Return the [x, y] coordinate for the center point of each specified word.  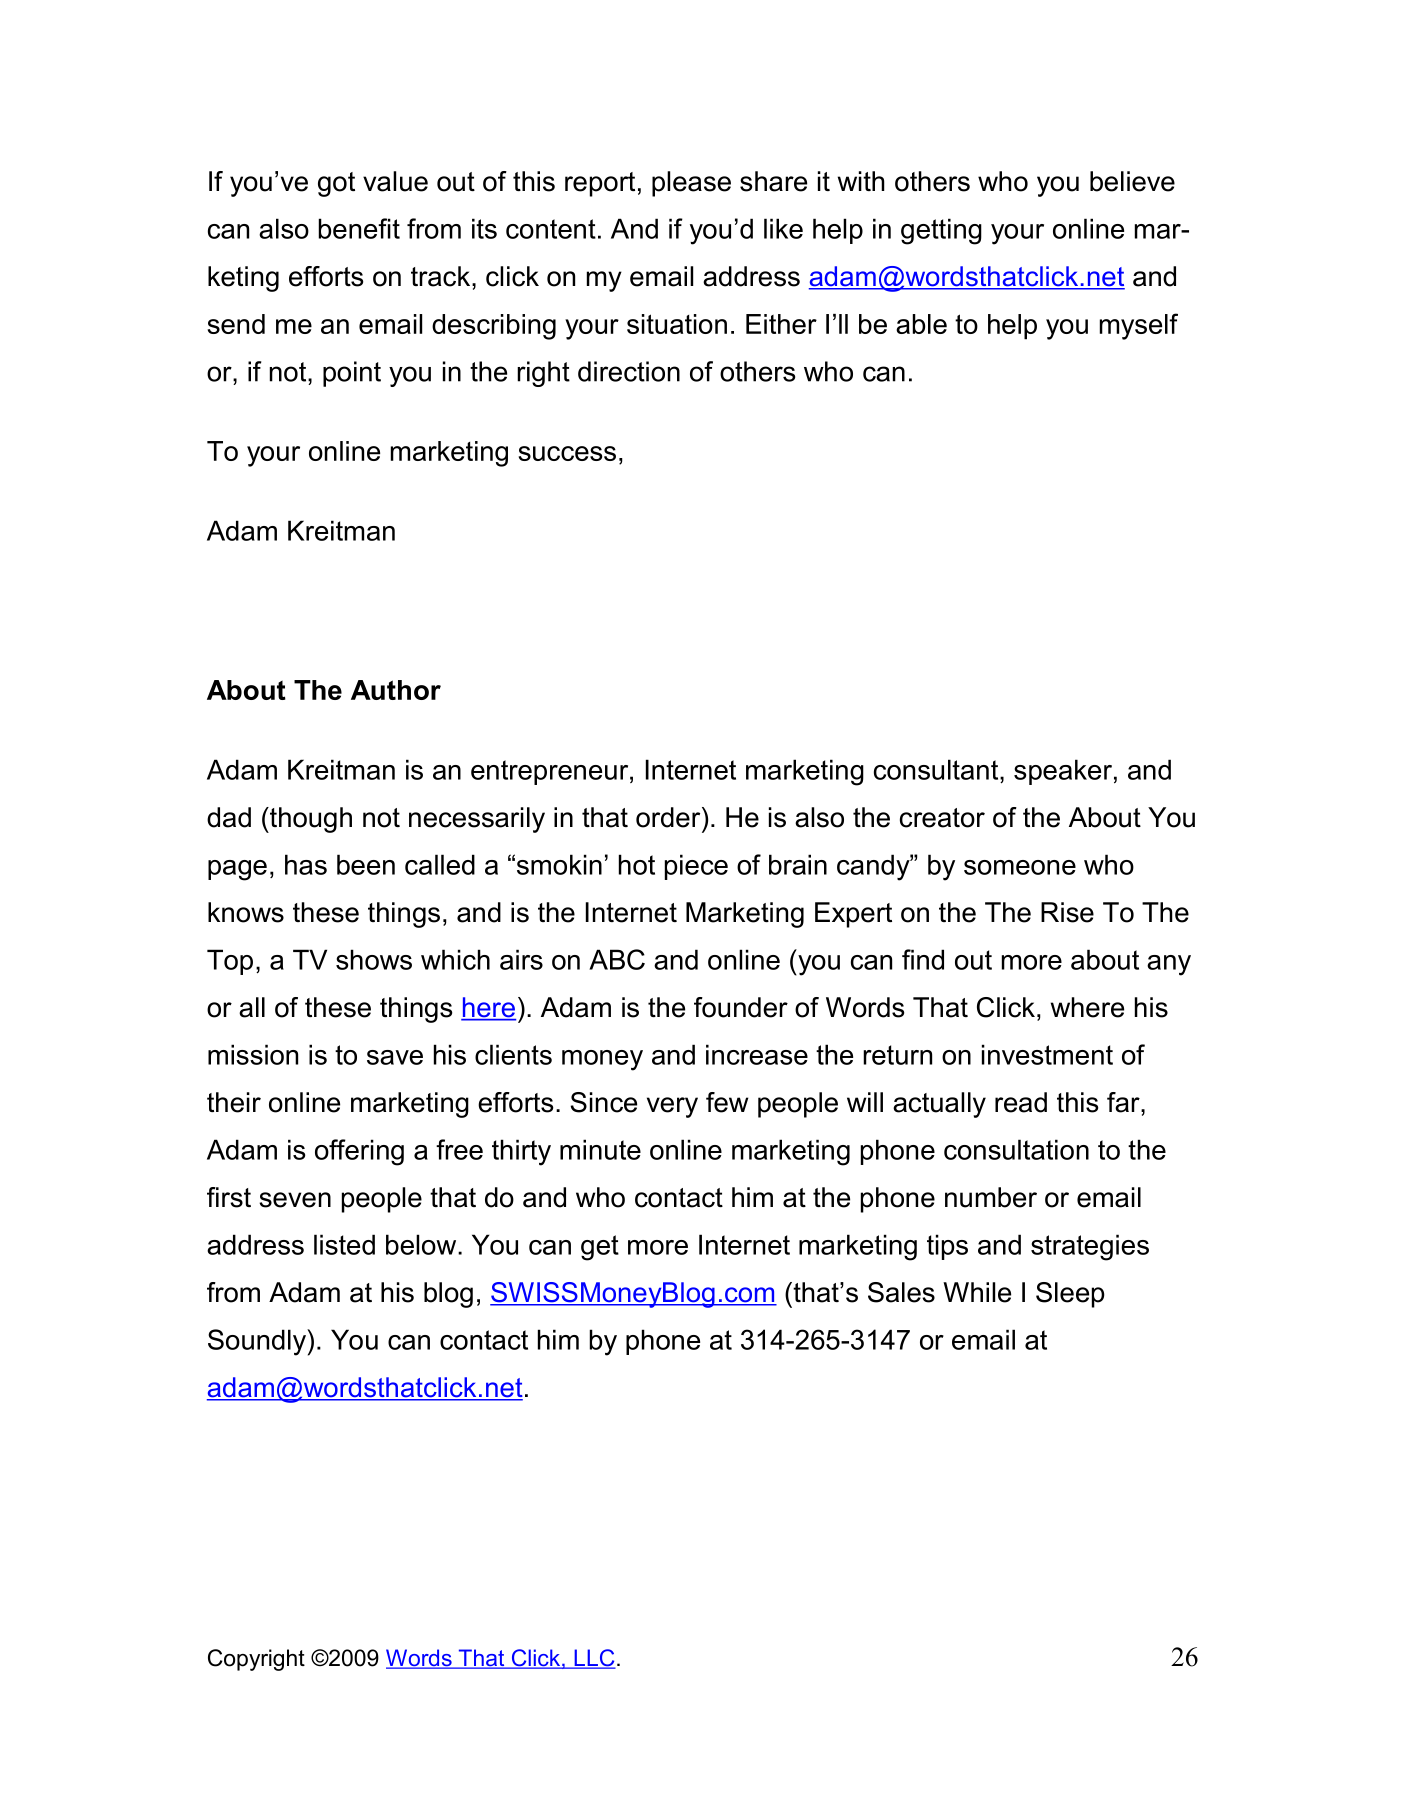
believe [1132, 181]
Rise [1067, 912]
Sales [901, 1292]
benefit [359, 228]
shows [374, 959]
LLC [594, 1659]
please [691, 184]
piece [696, 867]
